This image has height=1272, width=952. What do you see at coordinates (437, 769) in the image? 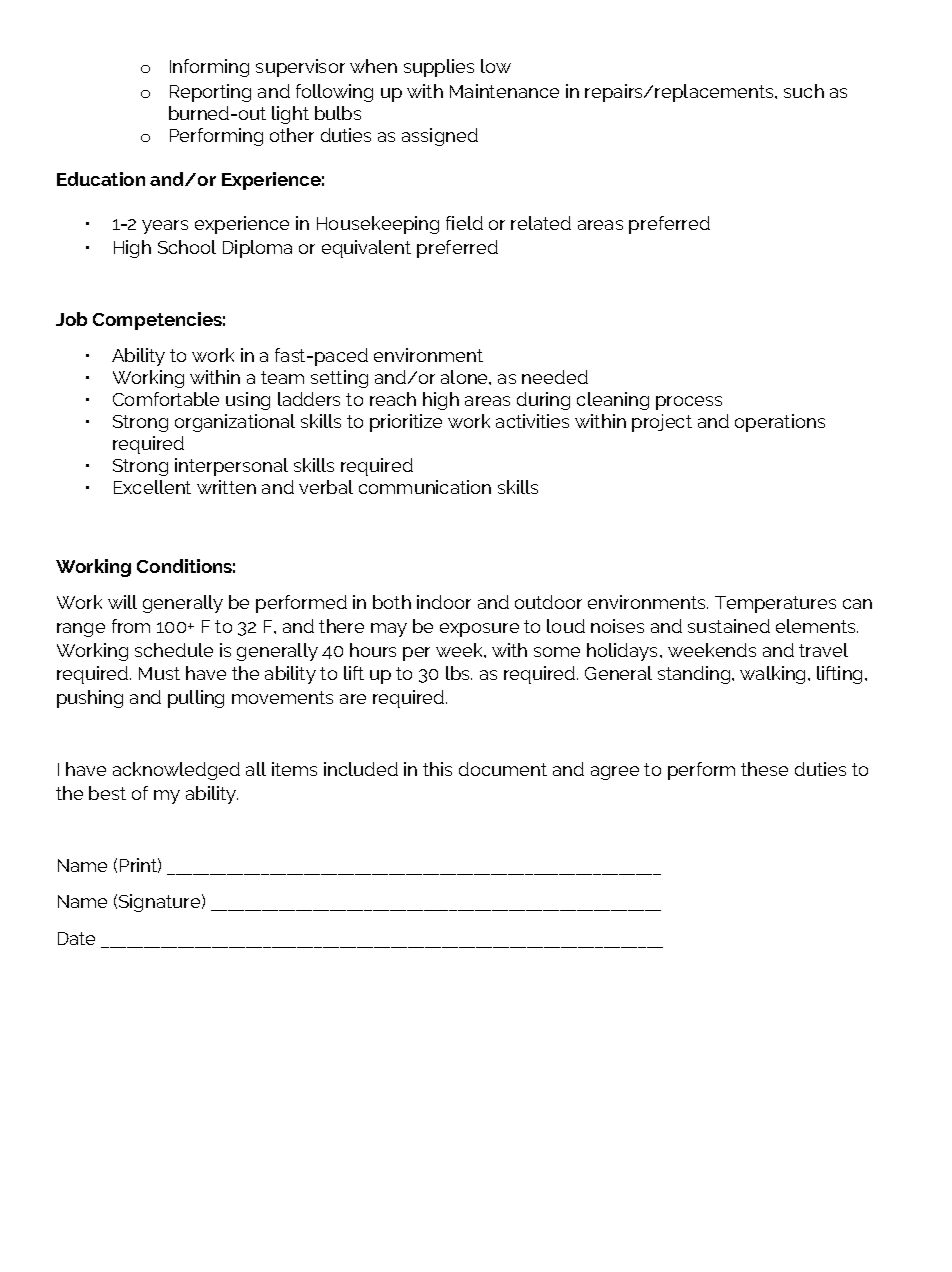
I see `this` at bounding box center [437, 769].
